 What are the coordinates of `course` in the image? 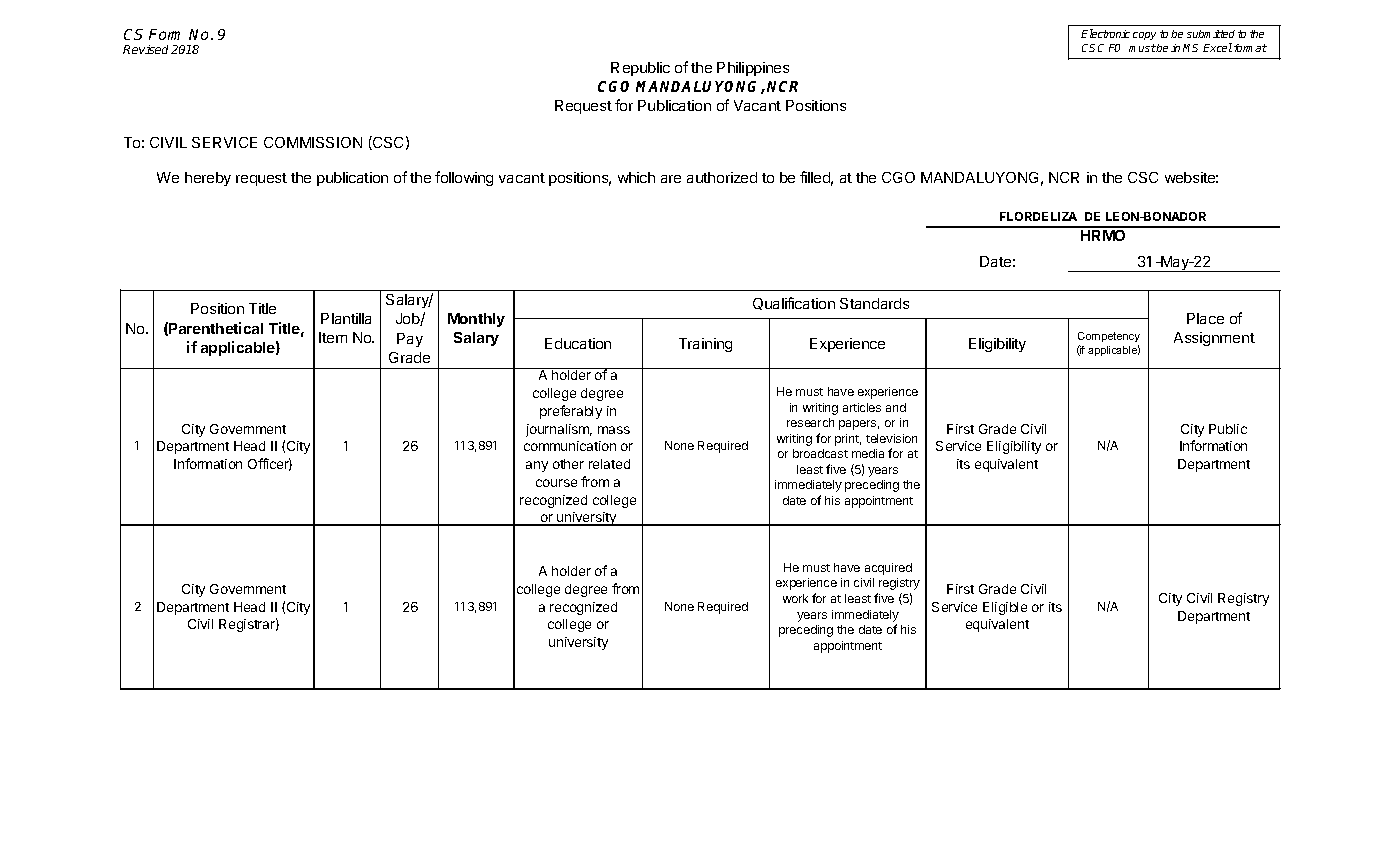 It's located at (556, 483).
